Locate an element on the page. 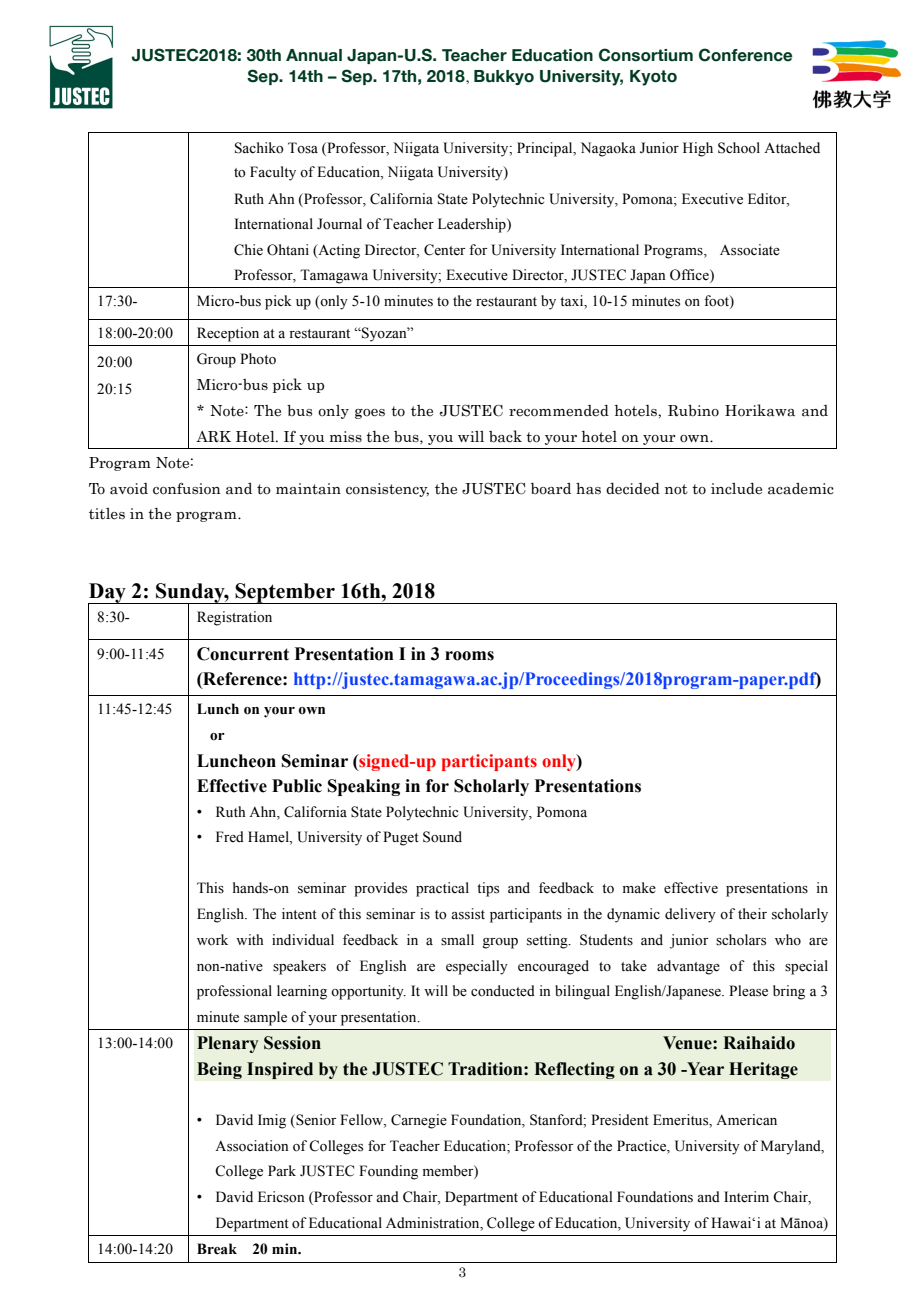  include is located at coordinates (736, 489).
